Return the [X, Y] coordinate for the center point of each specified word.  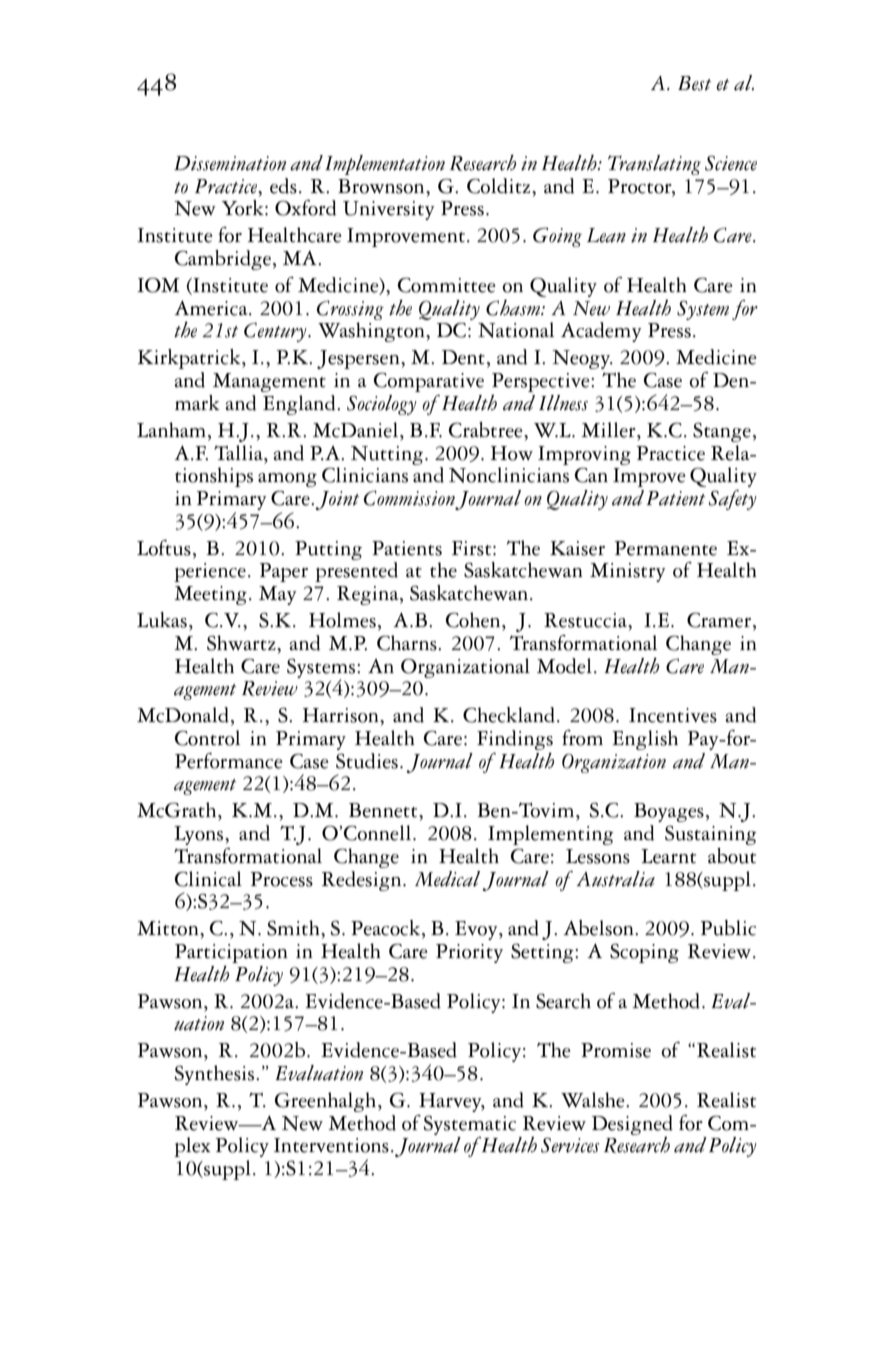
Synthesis [216, 1075]
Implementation [385, 165]
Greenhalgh [327, 1102]
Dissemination [230, 163]
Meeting [210, 595]
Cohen [474, 620]
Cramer [720, 621]
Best [694, 83]
